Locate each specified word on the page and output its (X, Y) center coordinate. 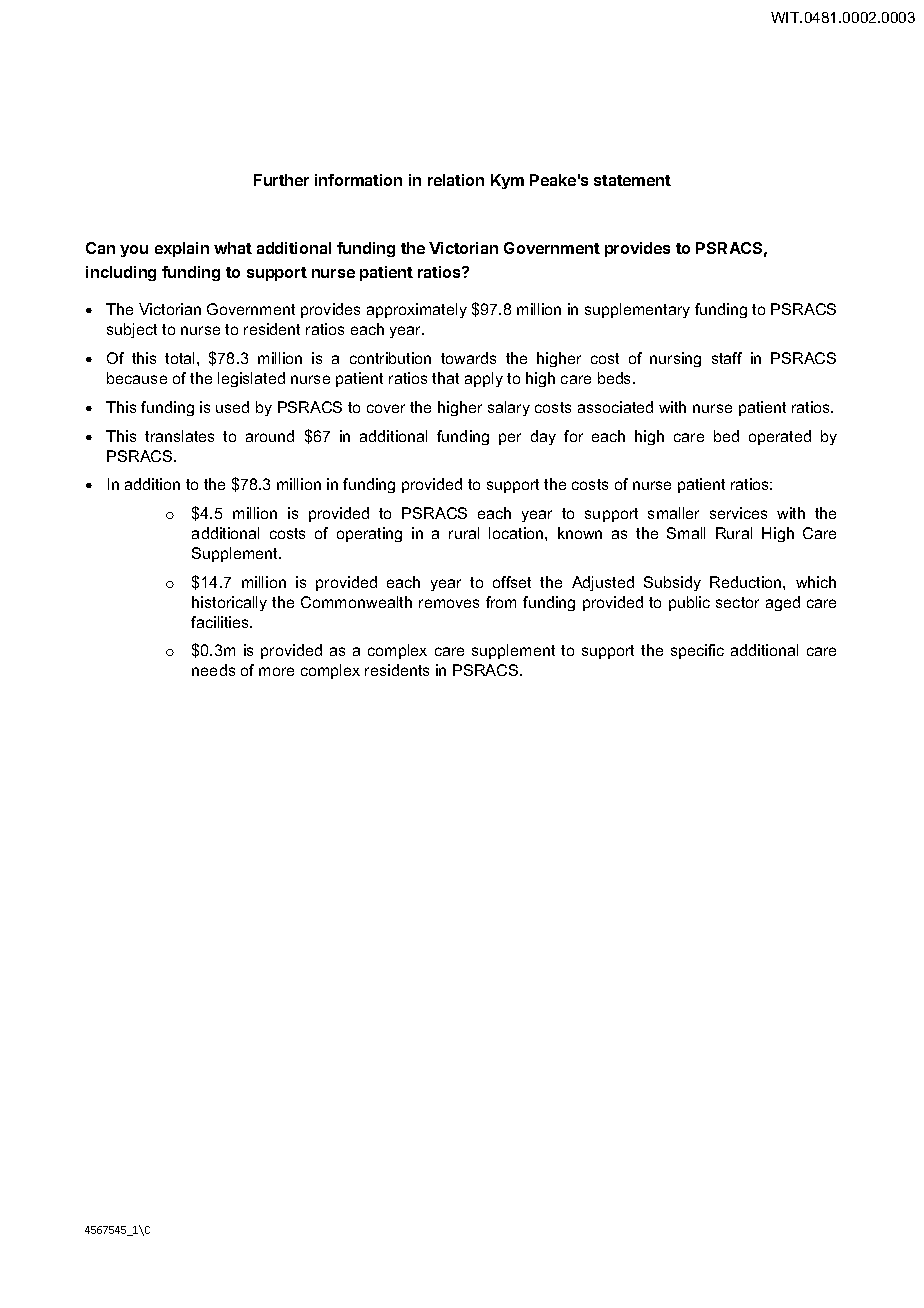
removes (449, 603)
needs (213, 670)
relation (456, 180)
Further (281, 180)
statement (632, 180)
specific (697, 651)
